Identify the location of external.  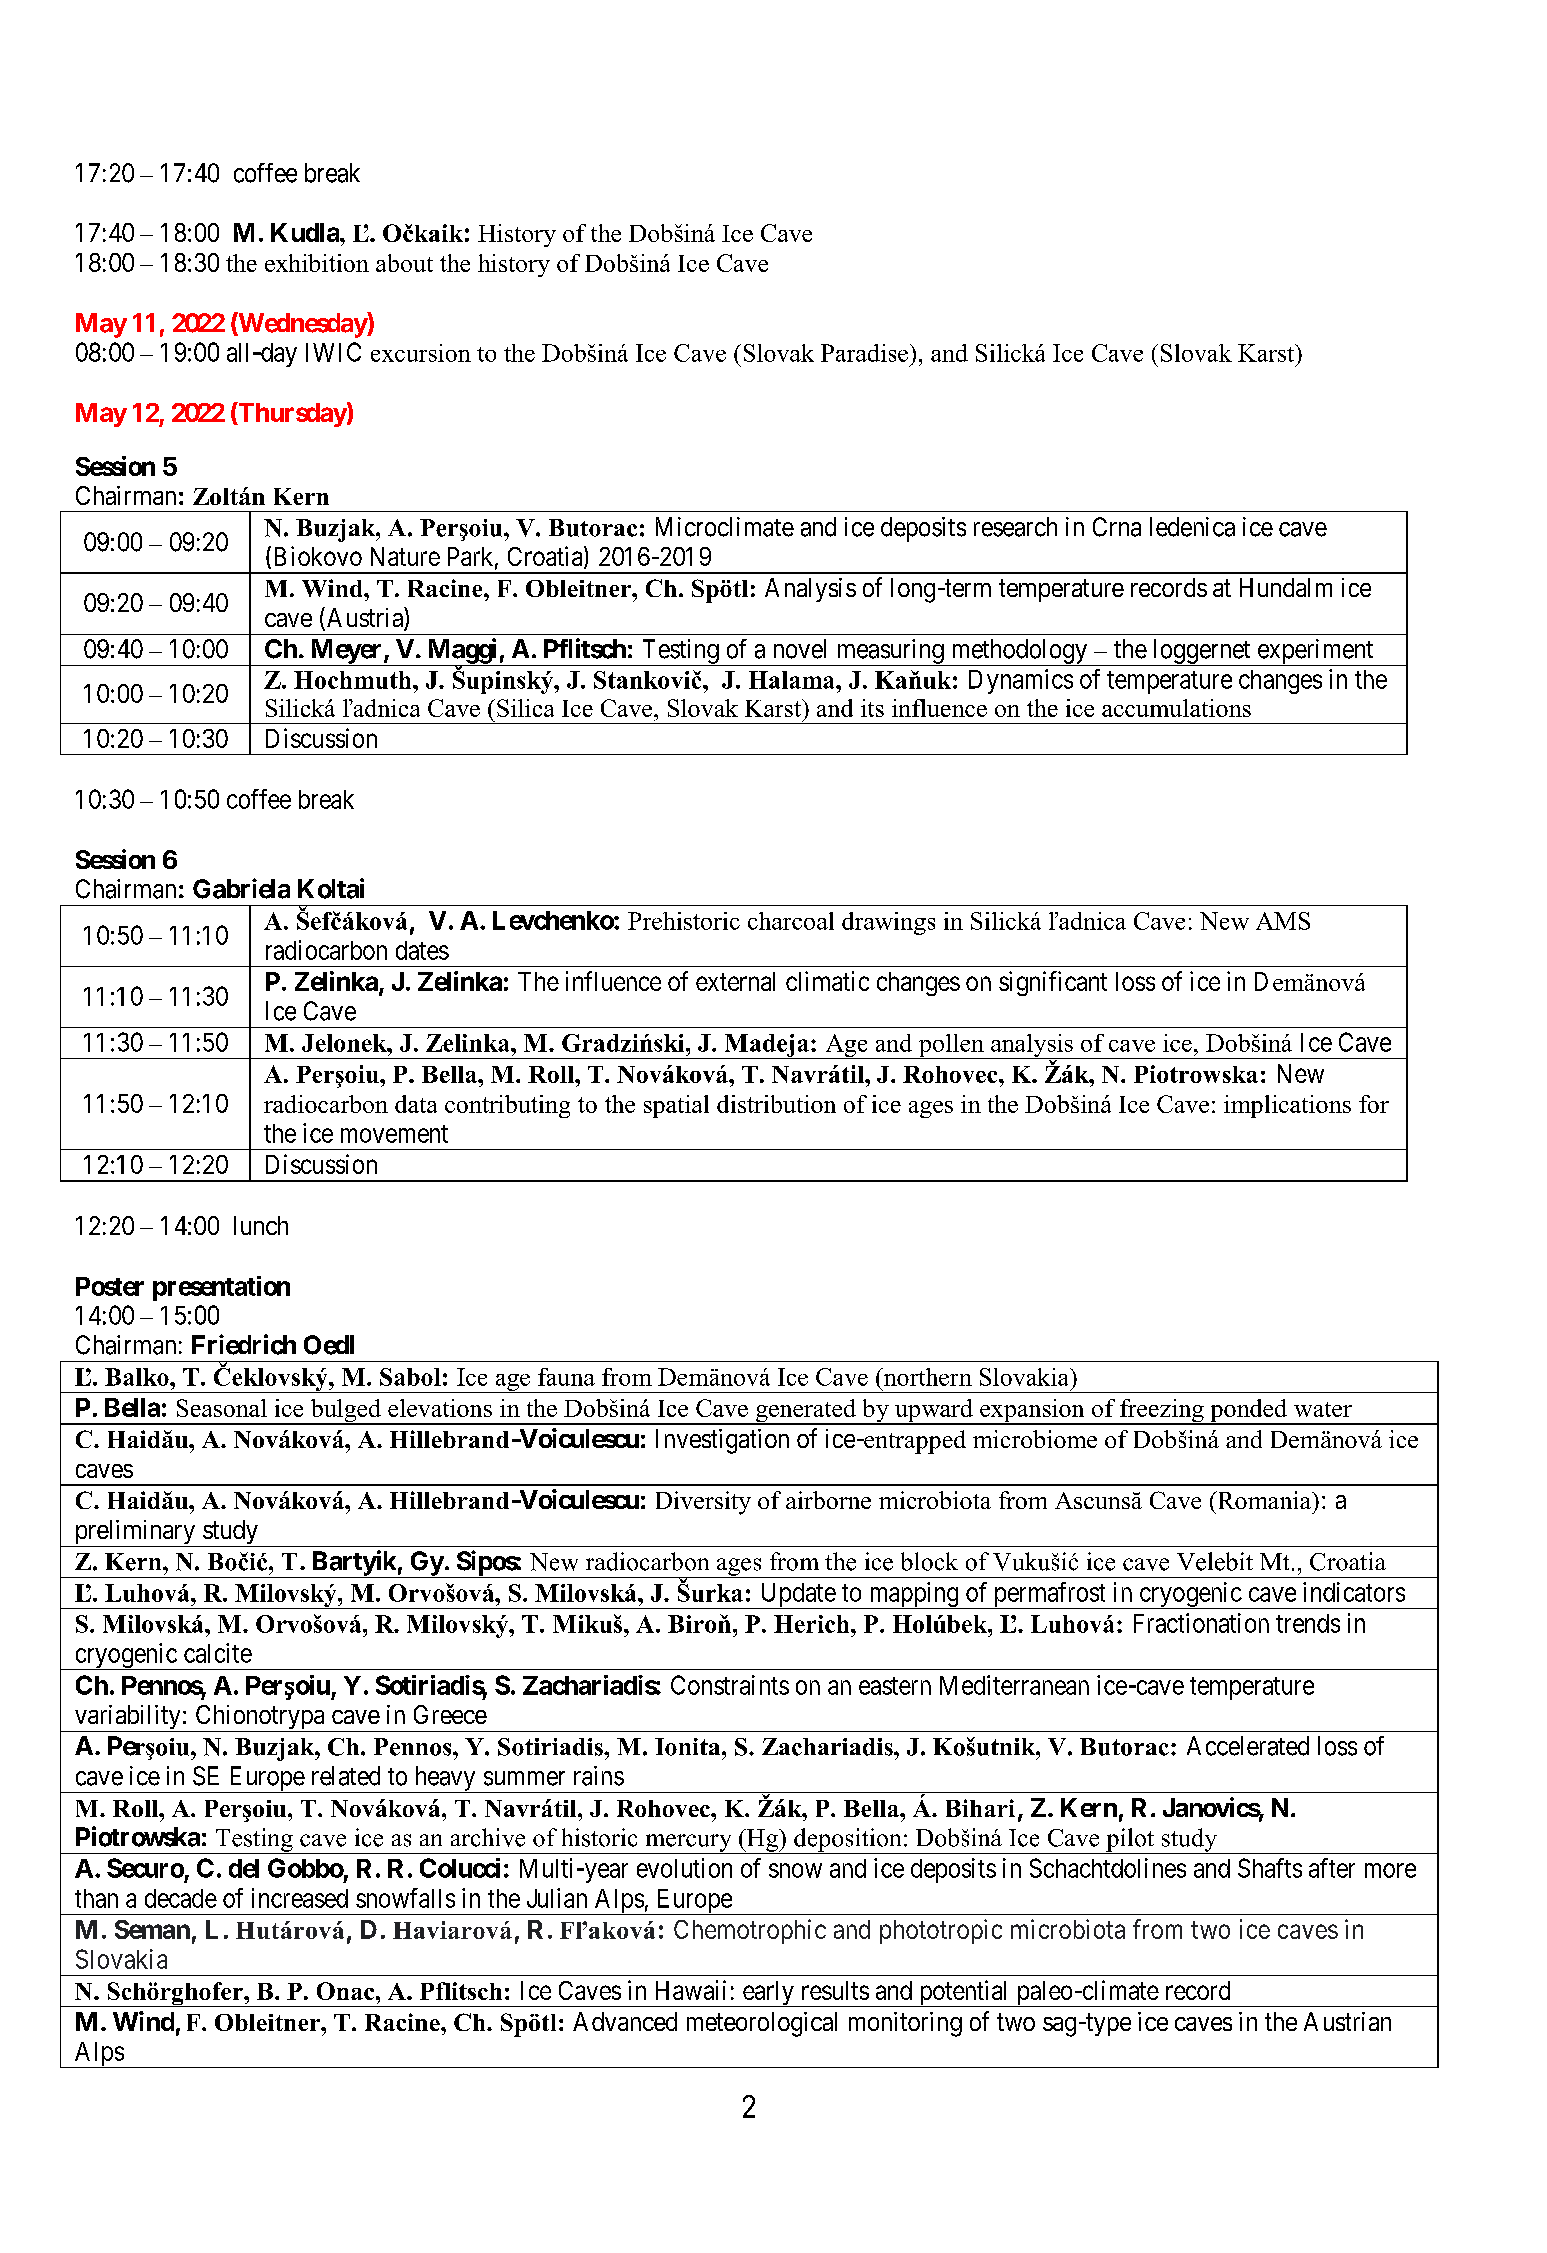
(735, 981).
